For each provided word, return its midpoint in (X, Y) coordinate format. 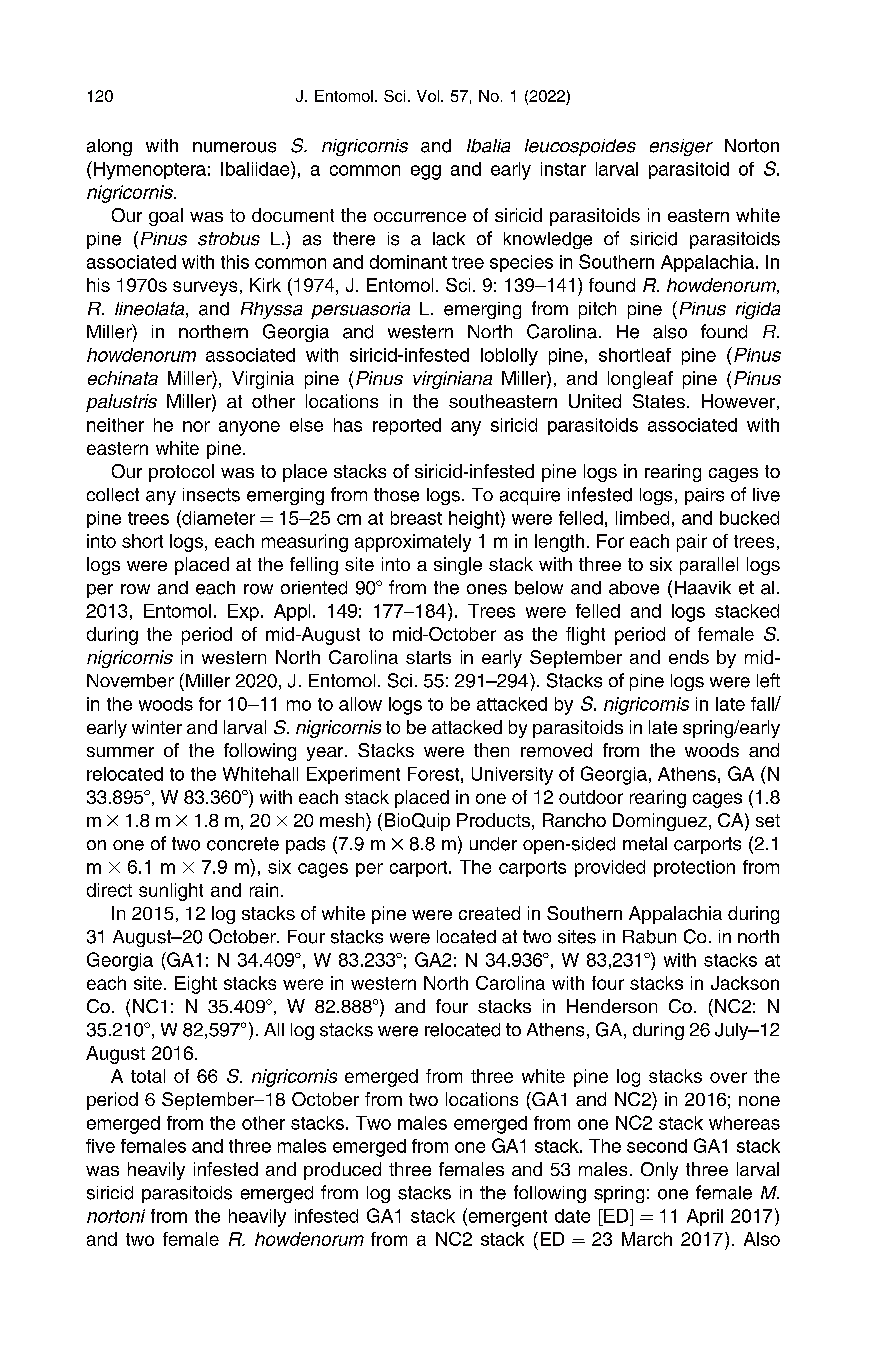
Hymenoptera (150, 171)
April (705, 1217)
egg (426, 172)
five (100, 1146)
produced (342, 1171)
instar (563, 169)
